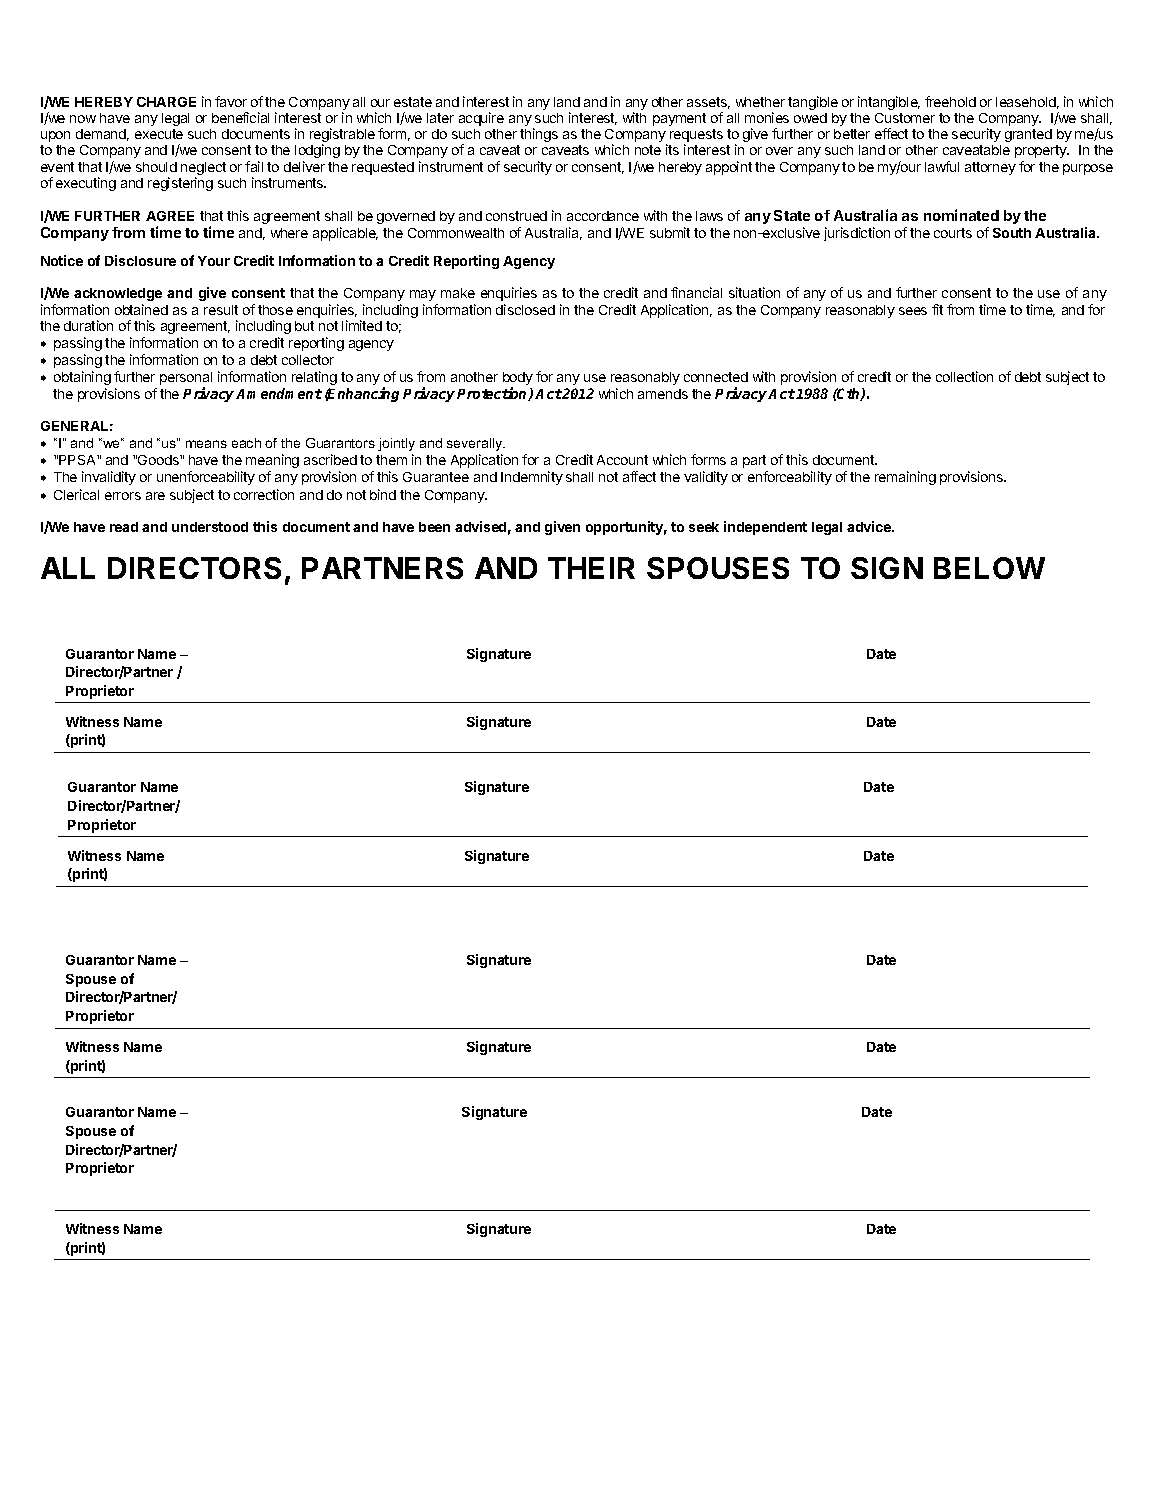 The width and height of the screenshot is (1150, 1488). Describe the element at coordinates (166, 102) in the screenshot. I see `CHARGE` at that location.
